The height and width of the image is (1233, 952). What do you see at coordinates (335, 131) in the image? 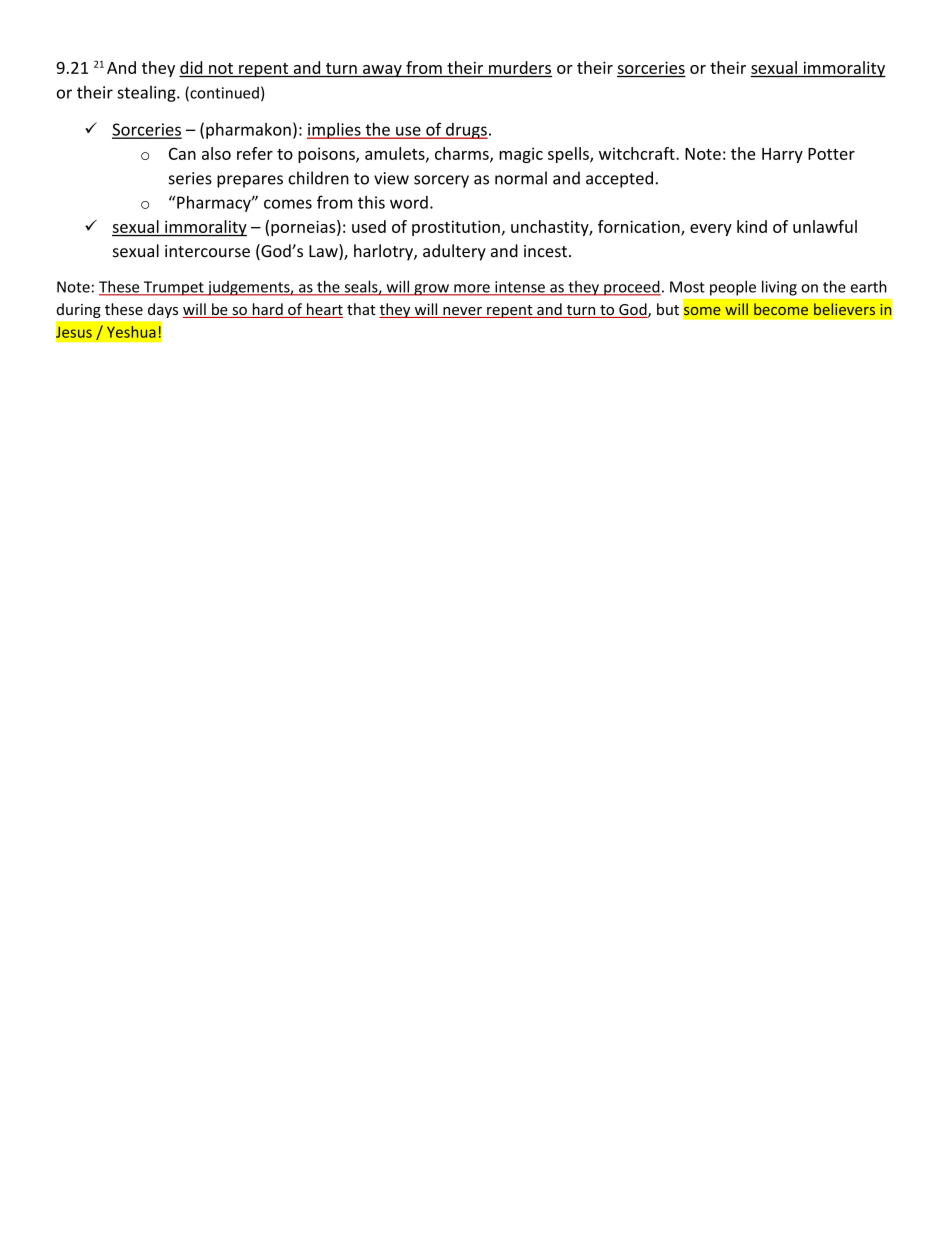
I see `implies` at bounding box center [335, 131].
